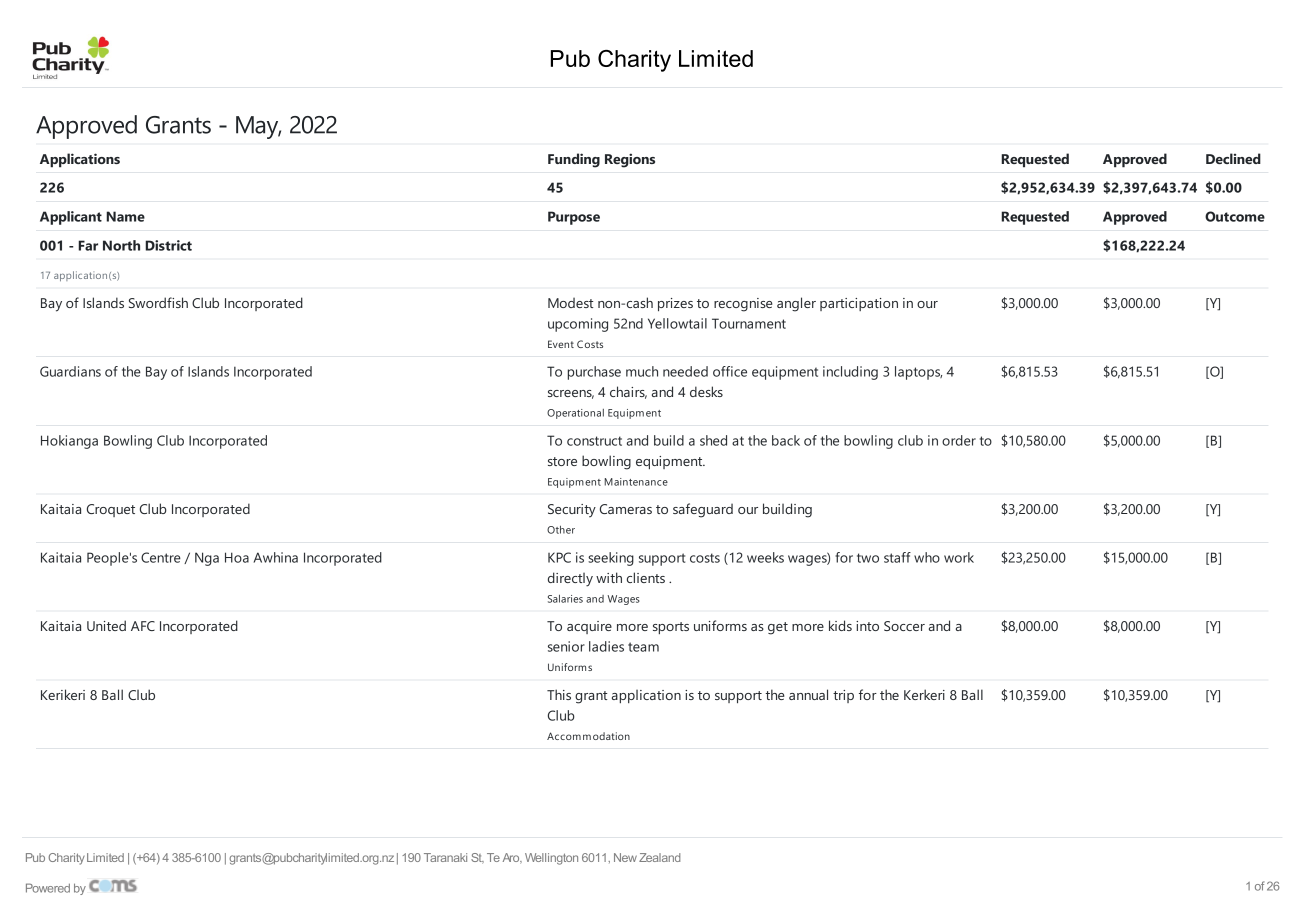 The width and height of the screenshot is (1304, 924). I want to click on Soccer, so click(904, 626).
